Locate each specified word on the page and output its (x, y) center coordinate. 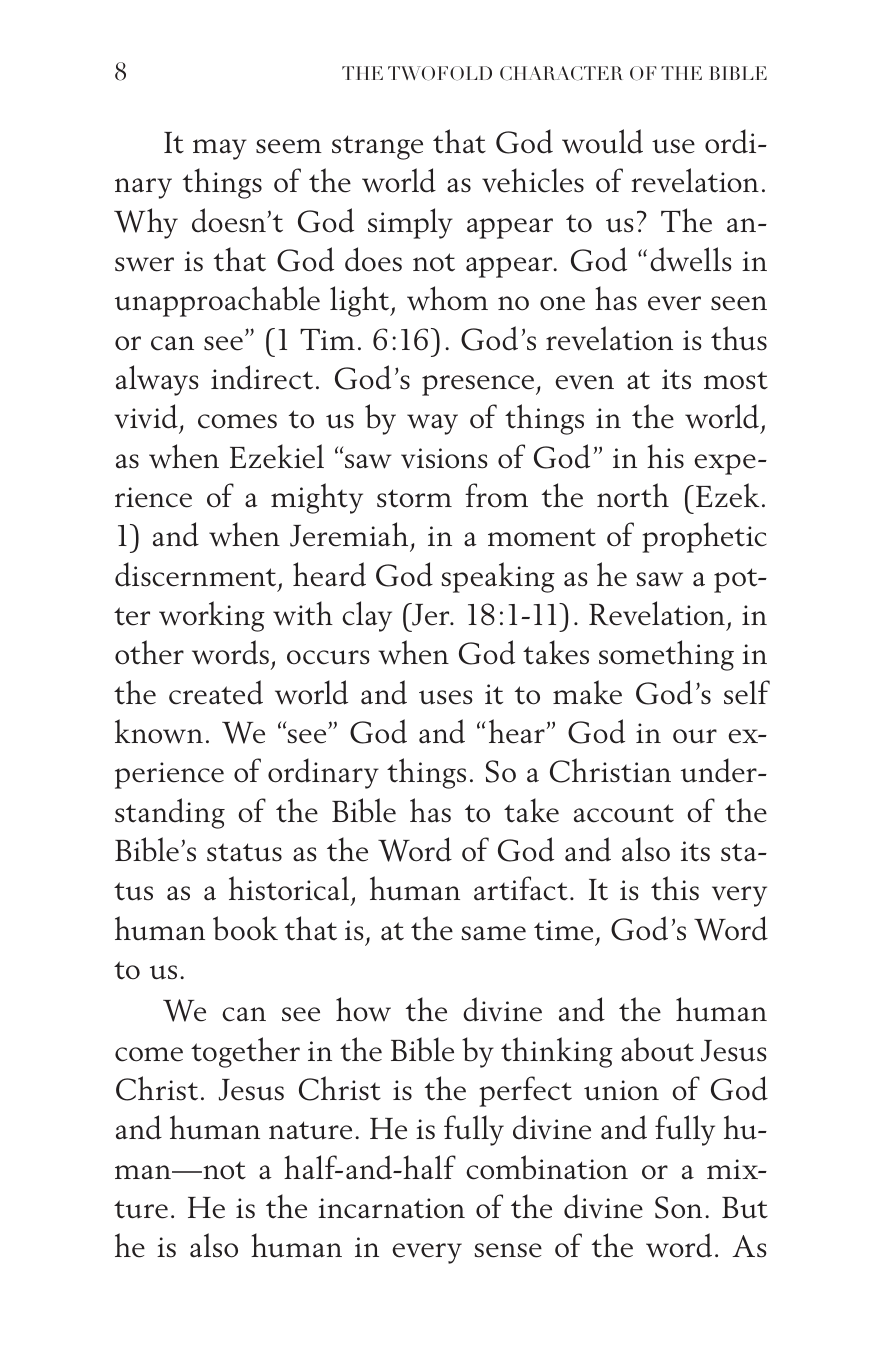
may (220, 149)
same (494, 933)
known (159, 731)
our (695, 736)
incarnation (391, 1208)
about (657, 1049)
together (245, 1052)
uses (446, 697)
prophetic (704, 537)
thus (739, 338)
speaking (498, 577)
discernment (195, 574)
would (602, 141)
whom (447, 298)
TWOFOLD (440, 73)
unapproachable (217, 301)
